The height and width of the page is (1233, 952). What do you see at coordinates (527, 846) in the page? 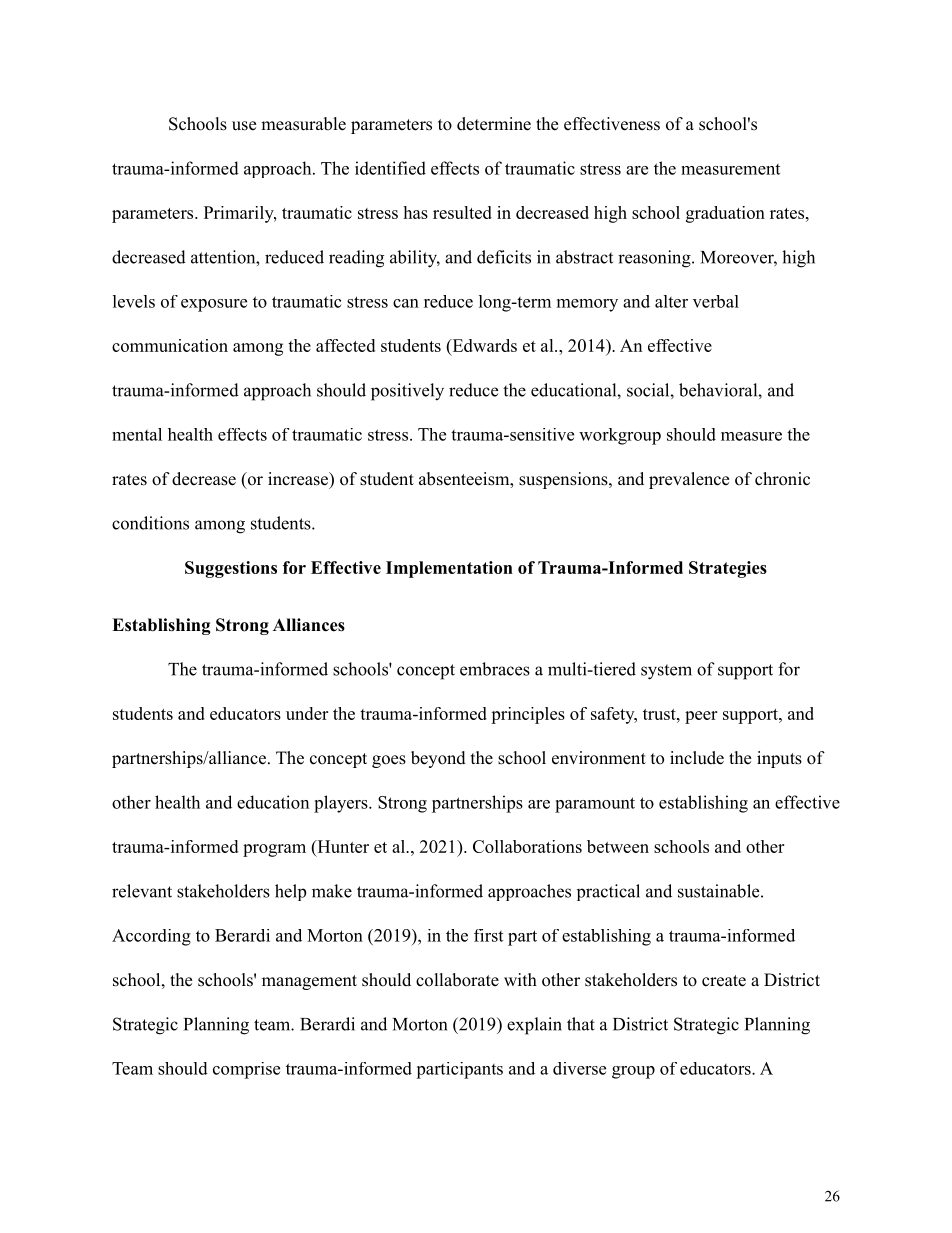
I see `Collaborations` at bounding box center [527, 846].
